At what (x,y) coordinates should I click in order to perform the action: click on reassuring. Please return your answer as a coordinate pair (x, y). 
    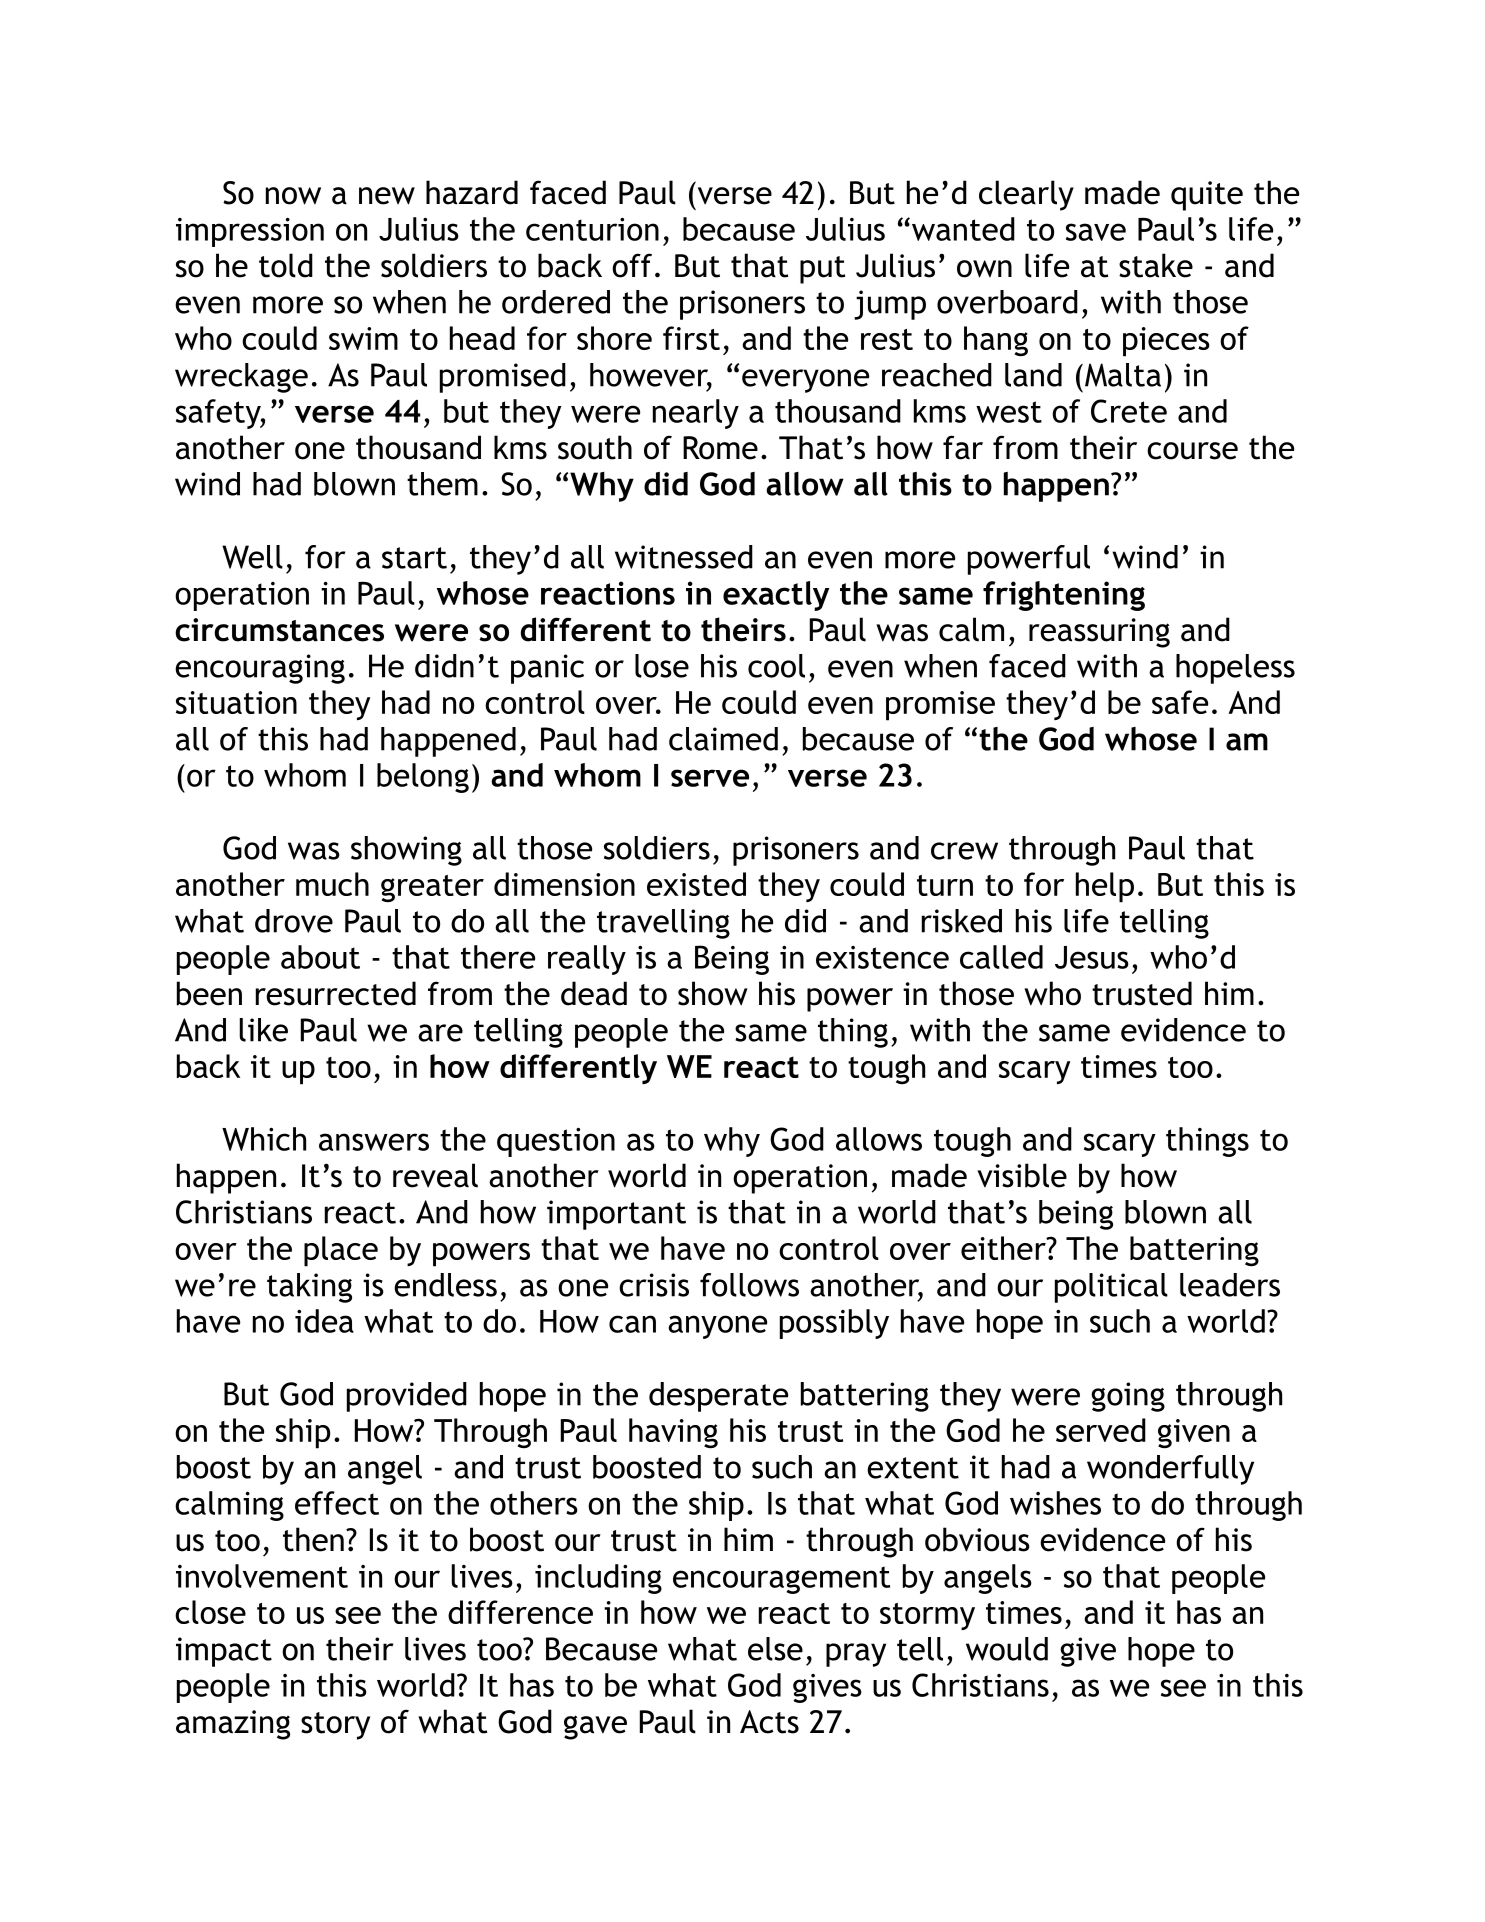
    Looking at the image, I should click on (1099, 633).
